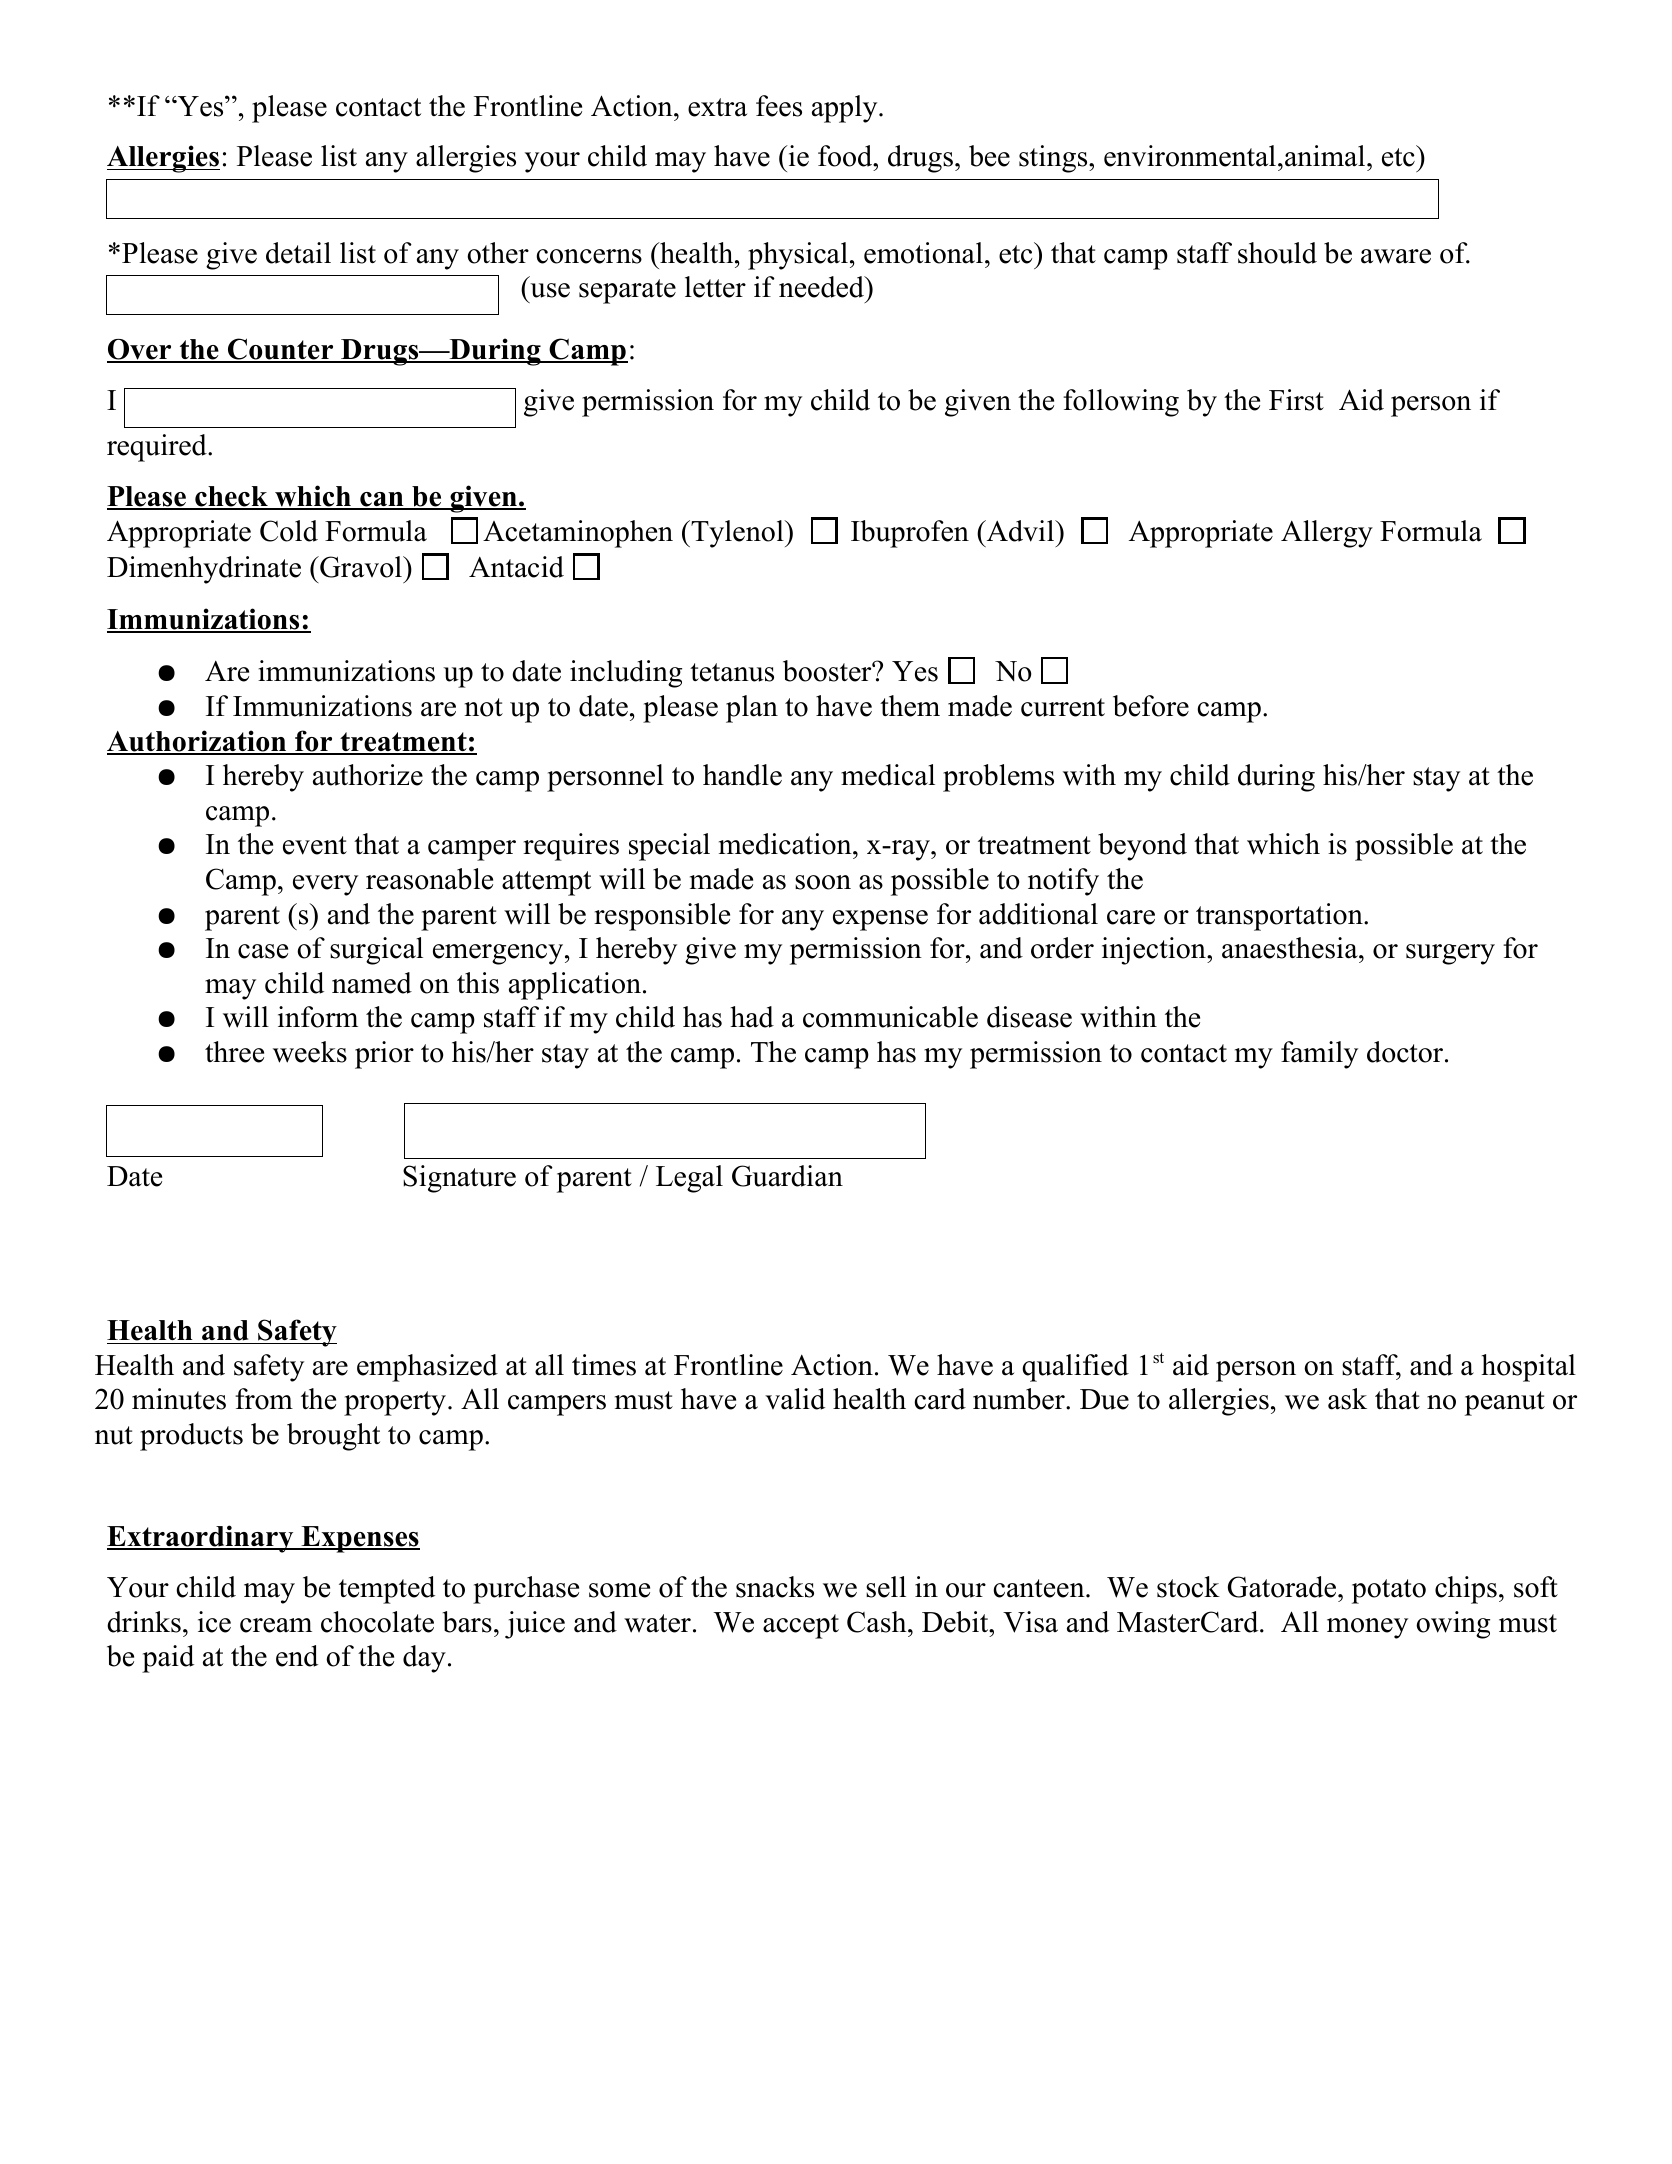  I want to click on Ibuprofen, so click(910, 534).
